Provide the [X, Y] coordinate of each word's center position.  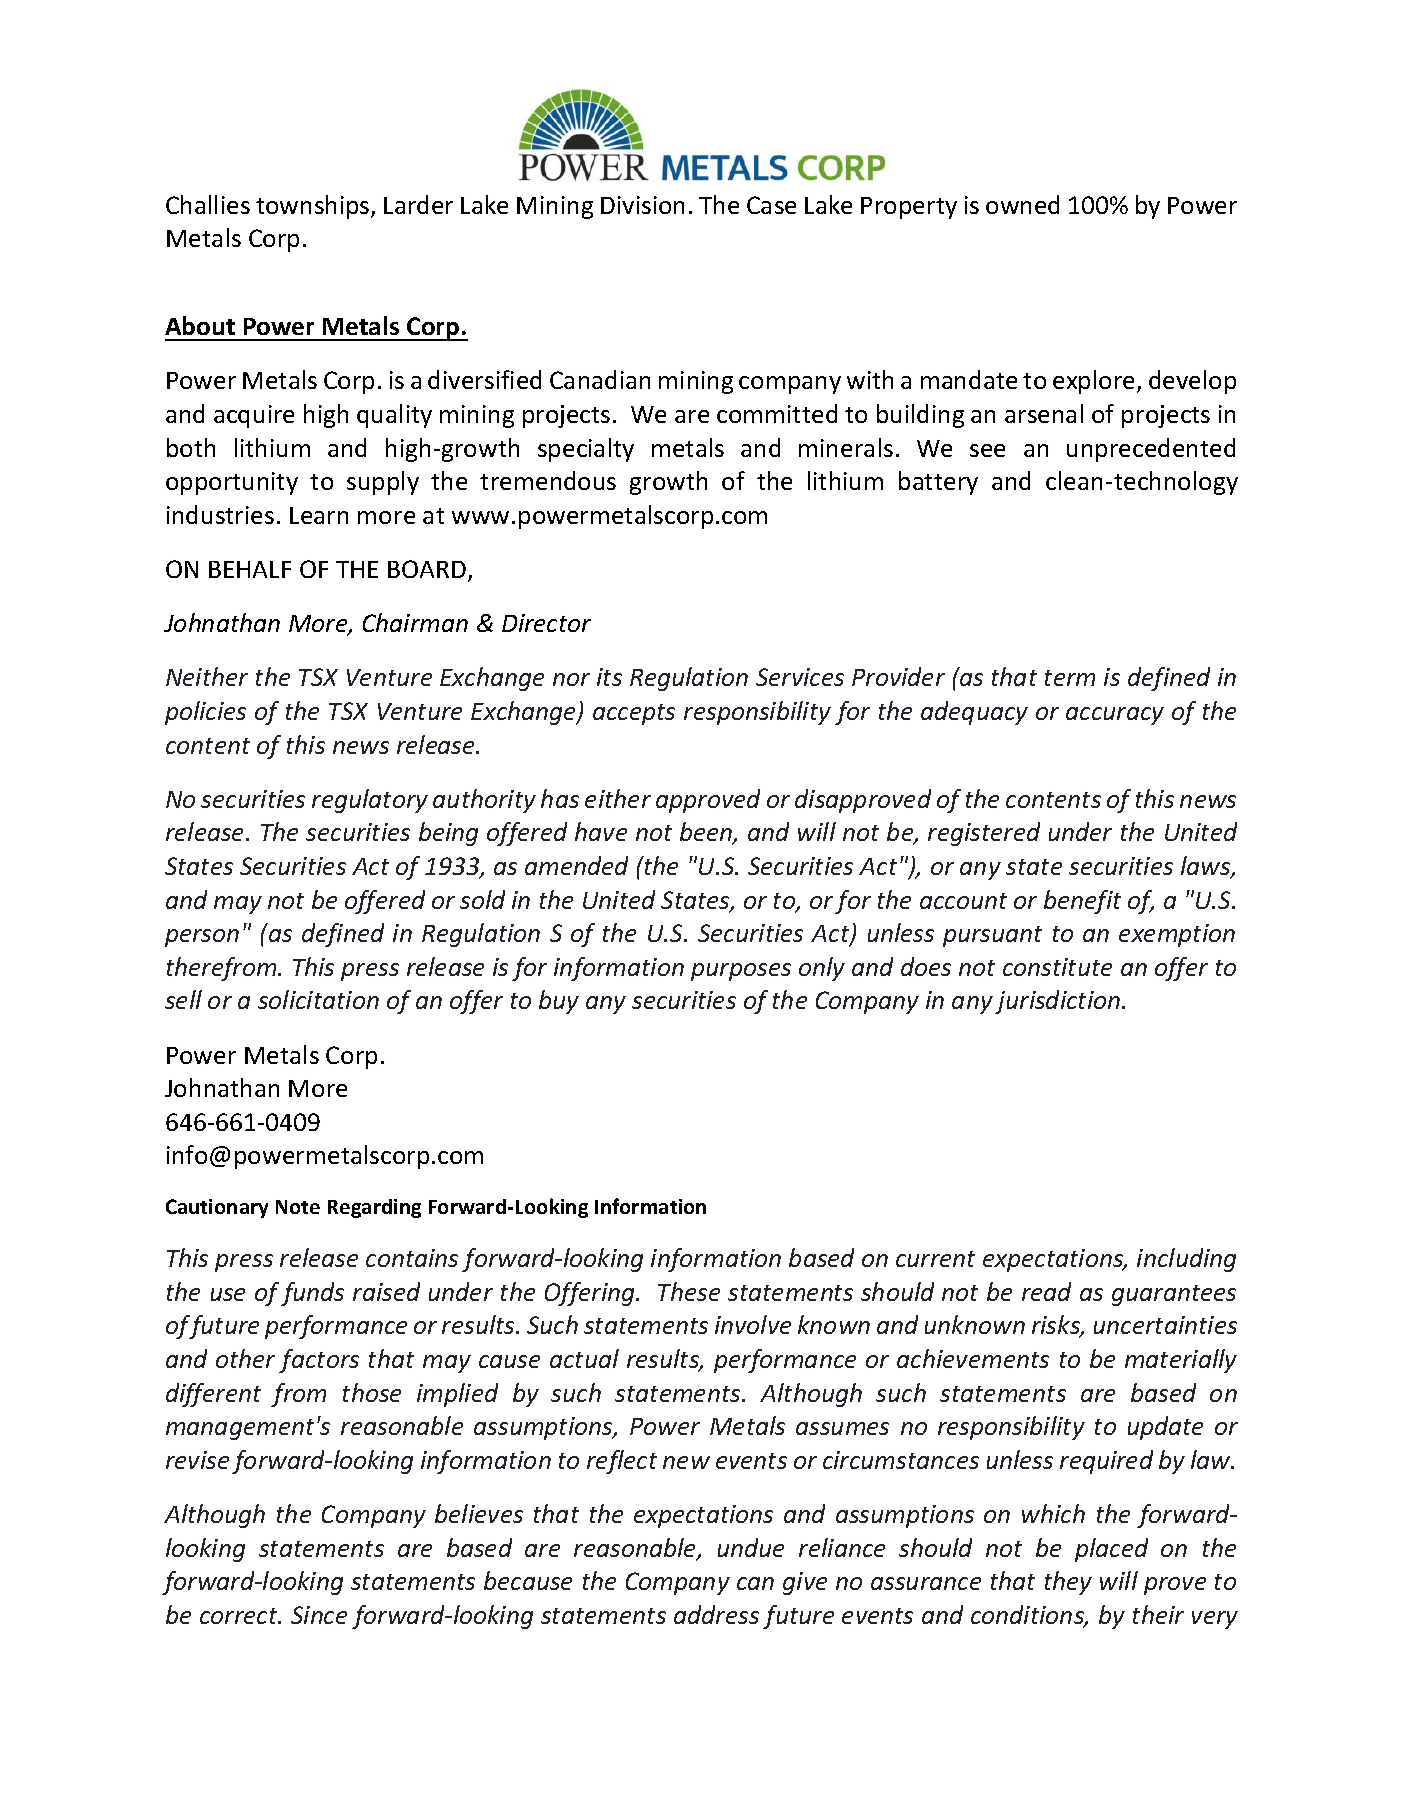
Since [319, 1615]
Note [298, 1207]
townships [314, 207]
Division [642, 205]
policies [205, 713]
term [1070, 678]
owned [1022, 204]
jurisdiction [1059, 1002]
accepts [634, 714]
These [689, 1291]
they [1068, 1583]
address [716, 1614]
